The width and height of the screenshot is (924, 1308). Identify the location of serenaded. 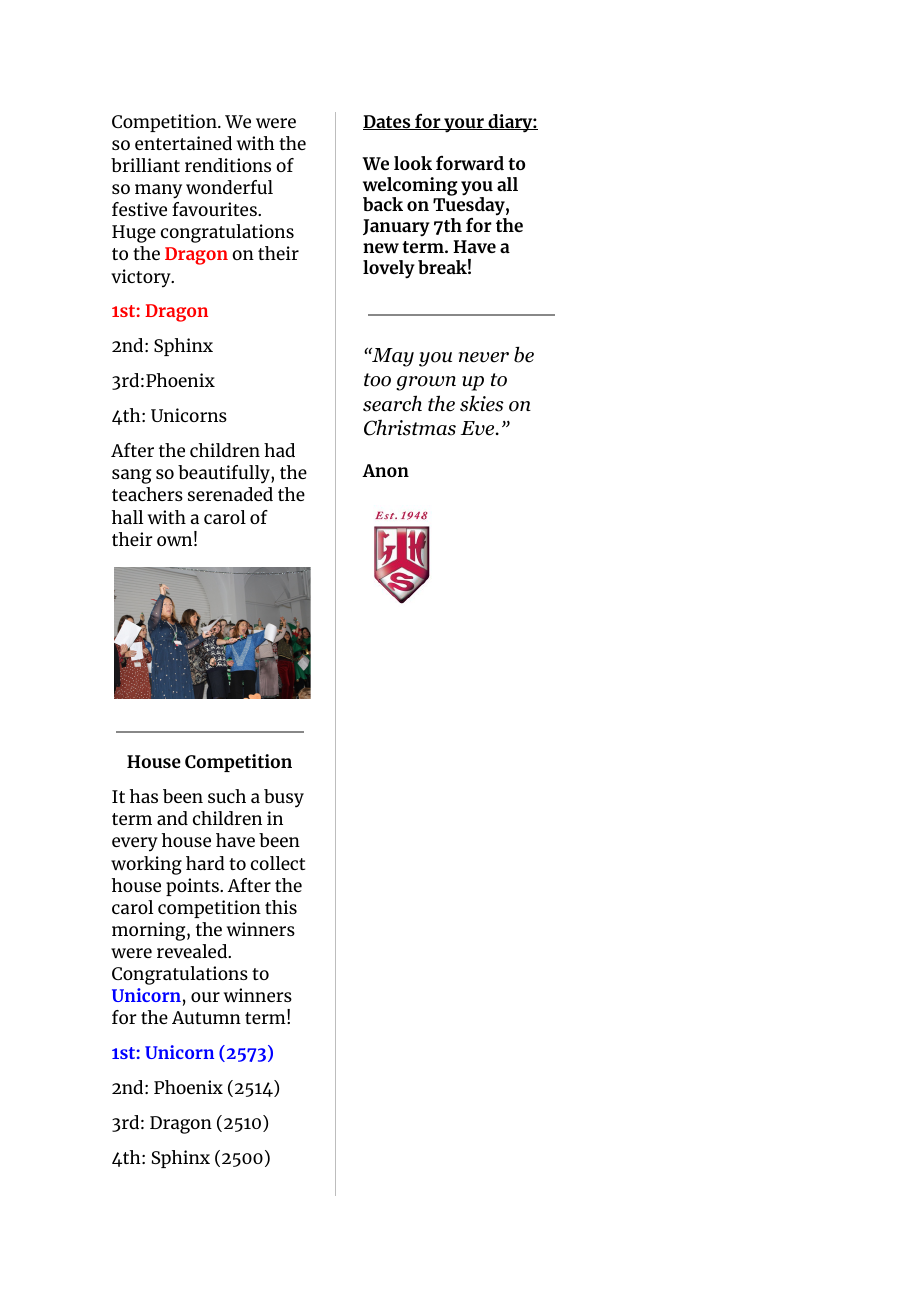
(230, 494).
